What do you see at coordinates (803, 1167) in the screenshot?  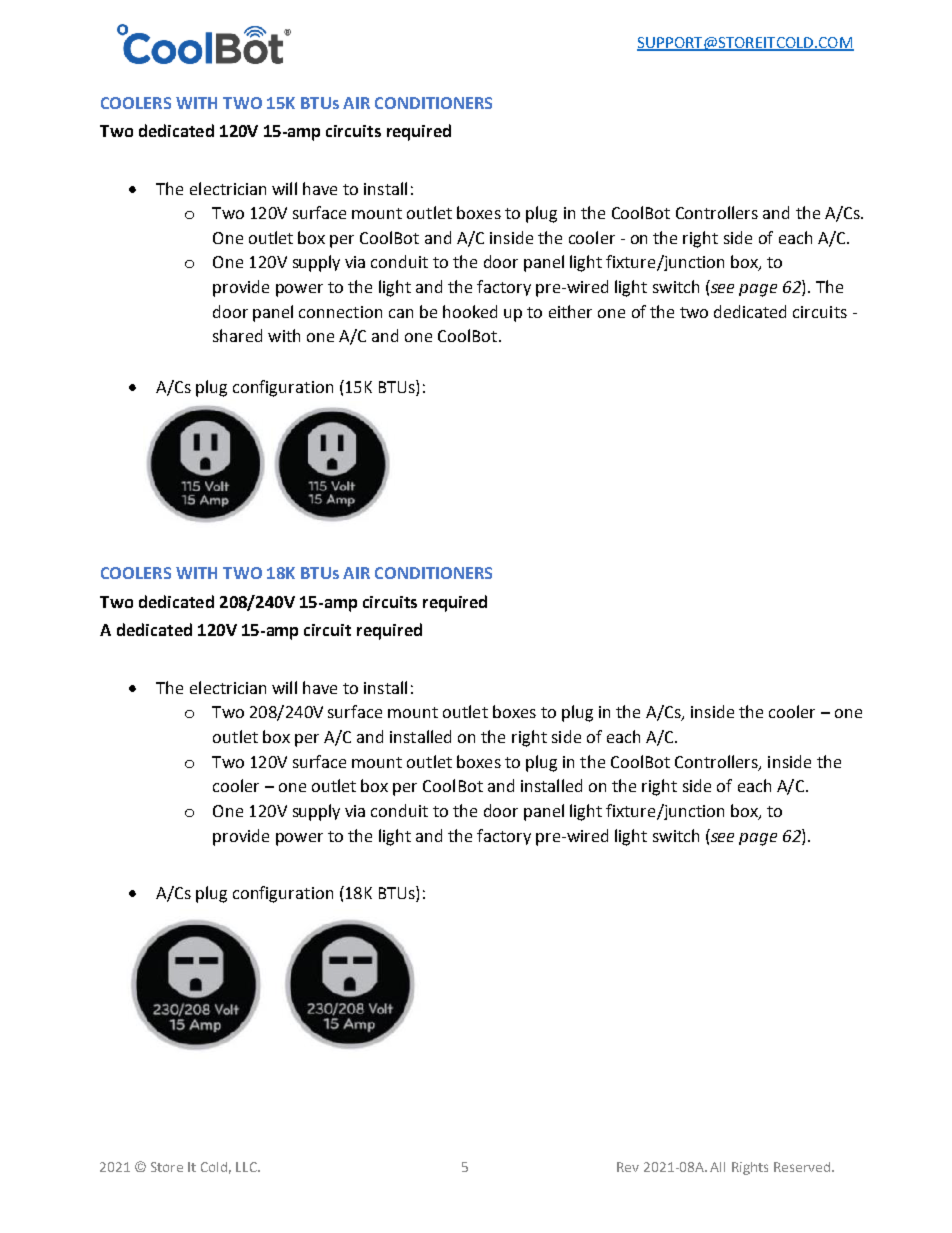 I see `Reserved` at bounding box center [803, 1167].
